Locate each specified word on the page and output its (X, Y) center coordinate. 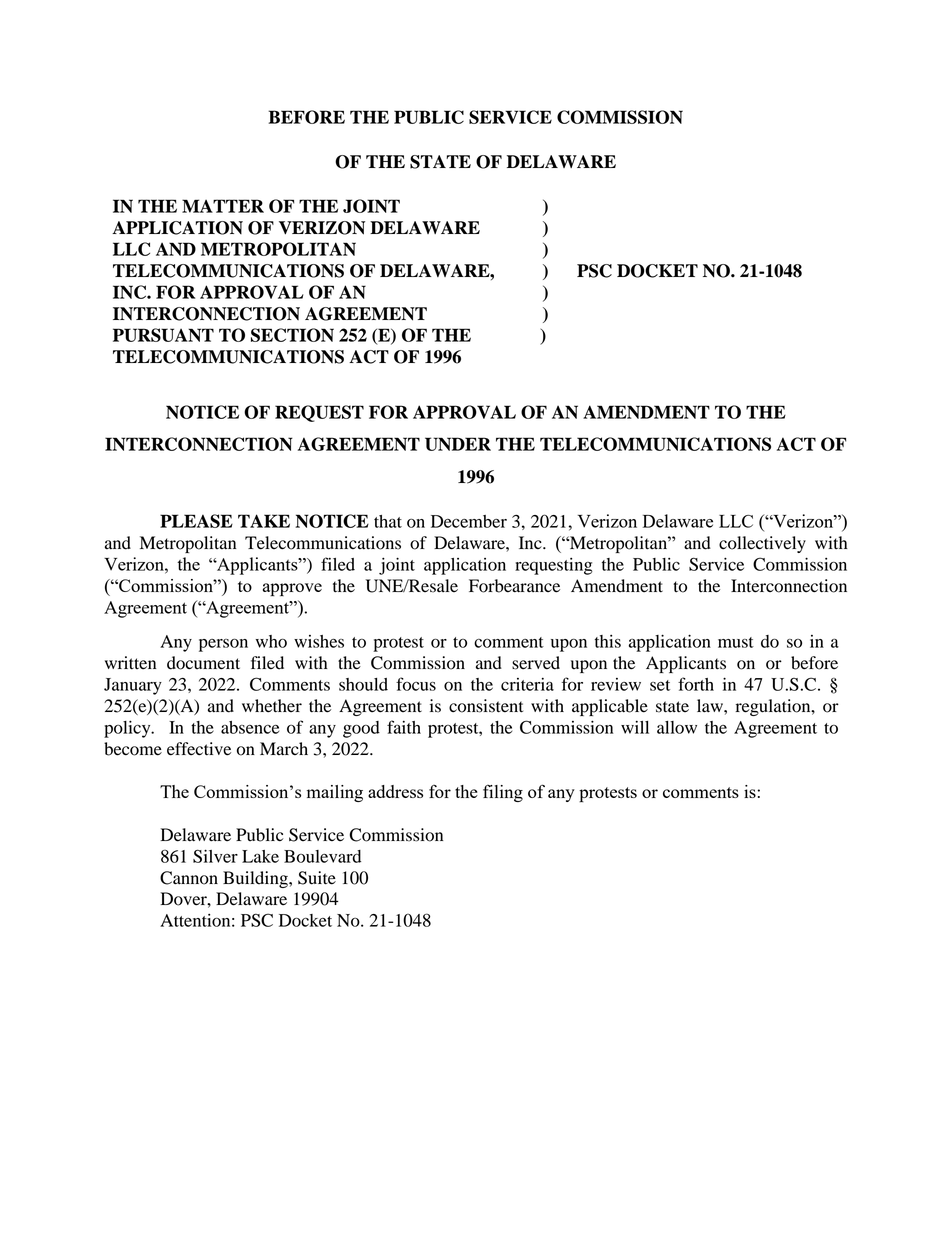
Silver (215, 856)
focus (416, 684)
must (736, 642)
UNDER (458, 444)
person (223, 645)
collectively (762, 544)
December (469, 521)
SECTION (292, 335)
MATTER (223, 206)
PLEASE (196, 521)
